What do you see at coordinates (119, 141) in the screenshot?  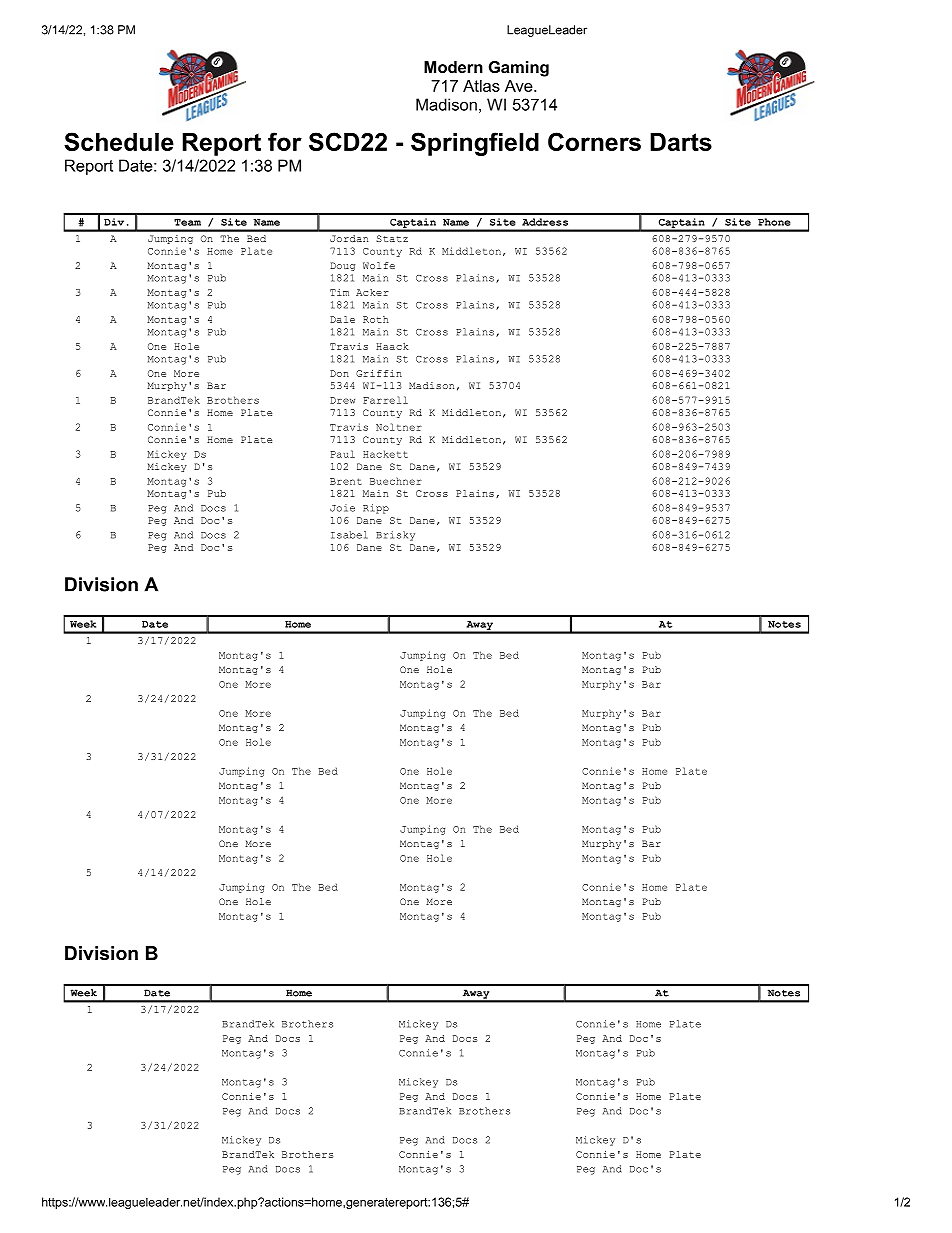 I see `Schedule` at bounding box center [119, 141].
